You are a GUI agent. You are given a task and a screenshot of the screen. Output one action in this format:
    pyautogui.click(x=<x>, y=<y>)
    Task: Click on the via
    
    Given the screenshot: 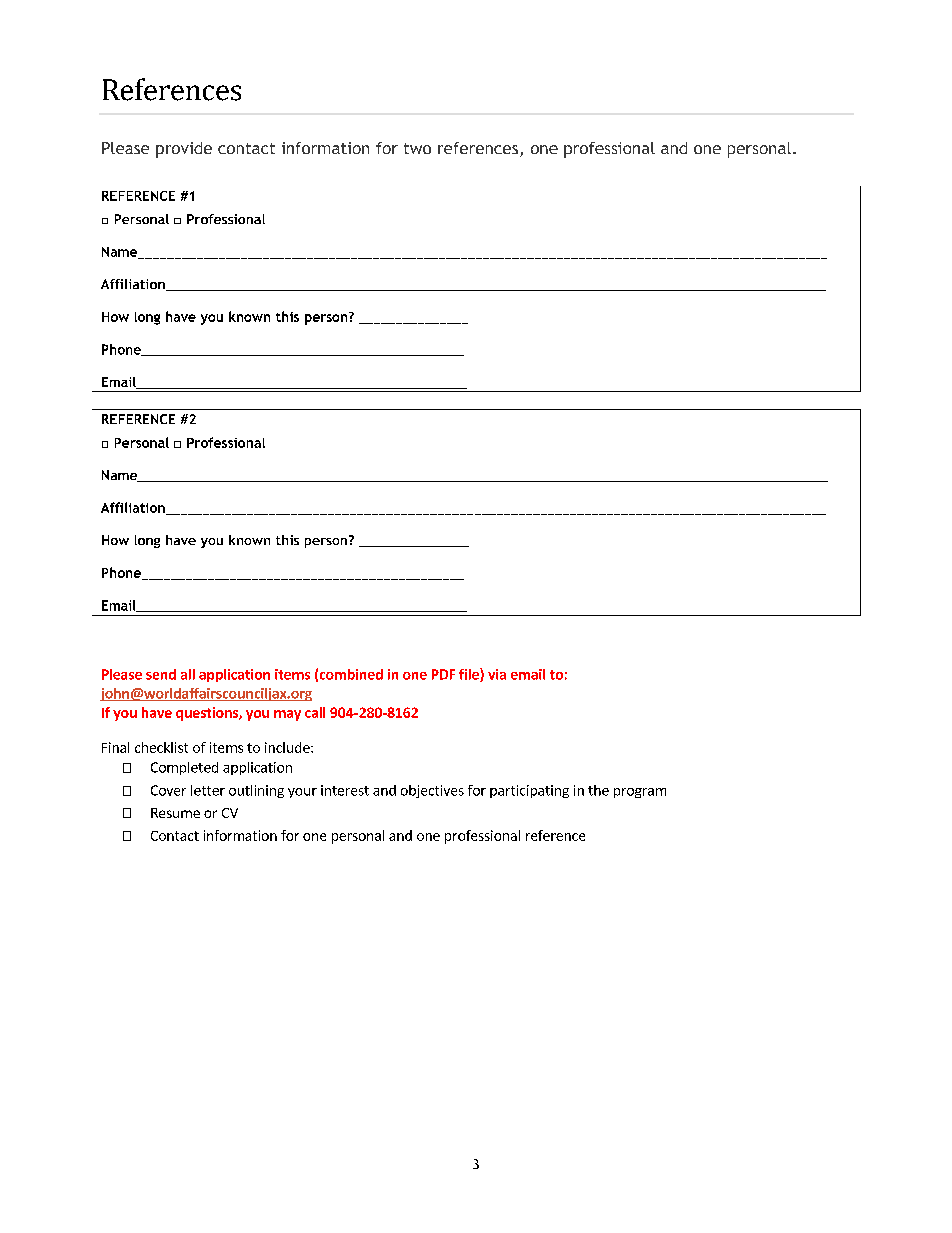 What is the action you would take?
    pyautogui.click(x=497, y=674)
